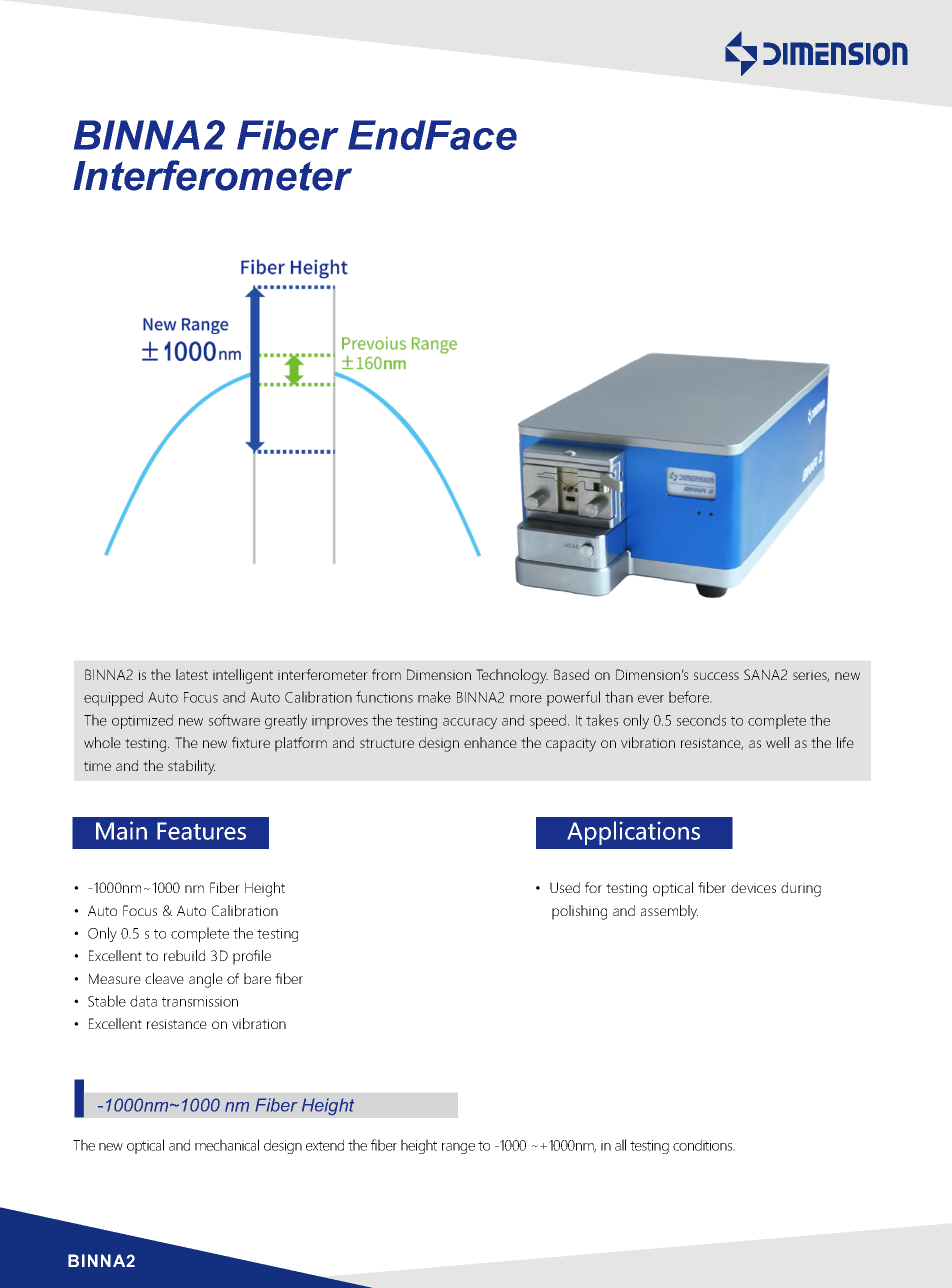 Image resolution: width=952 pixels, height=1288 pixels. What do you see at coordinates (716, 676) in the screenshot?
I see `success` at bounding box center [716, 676].
